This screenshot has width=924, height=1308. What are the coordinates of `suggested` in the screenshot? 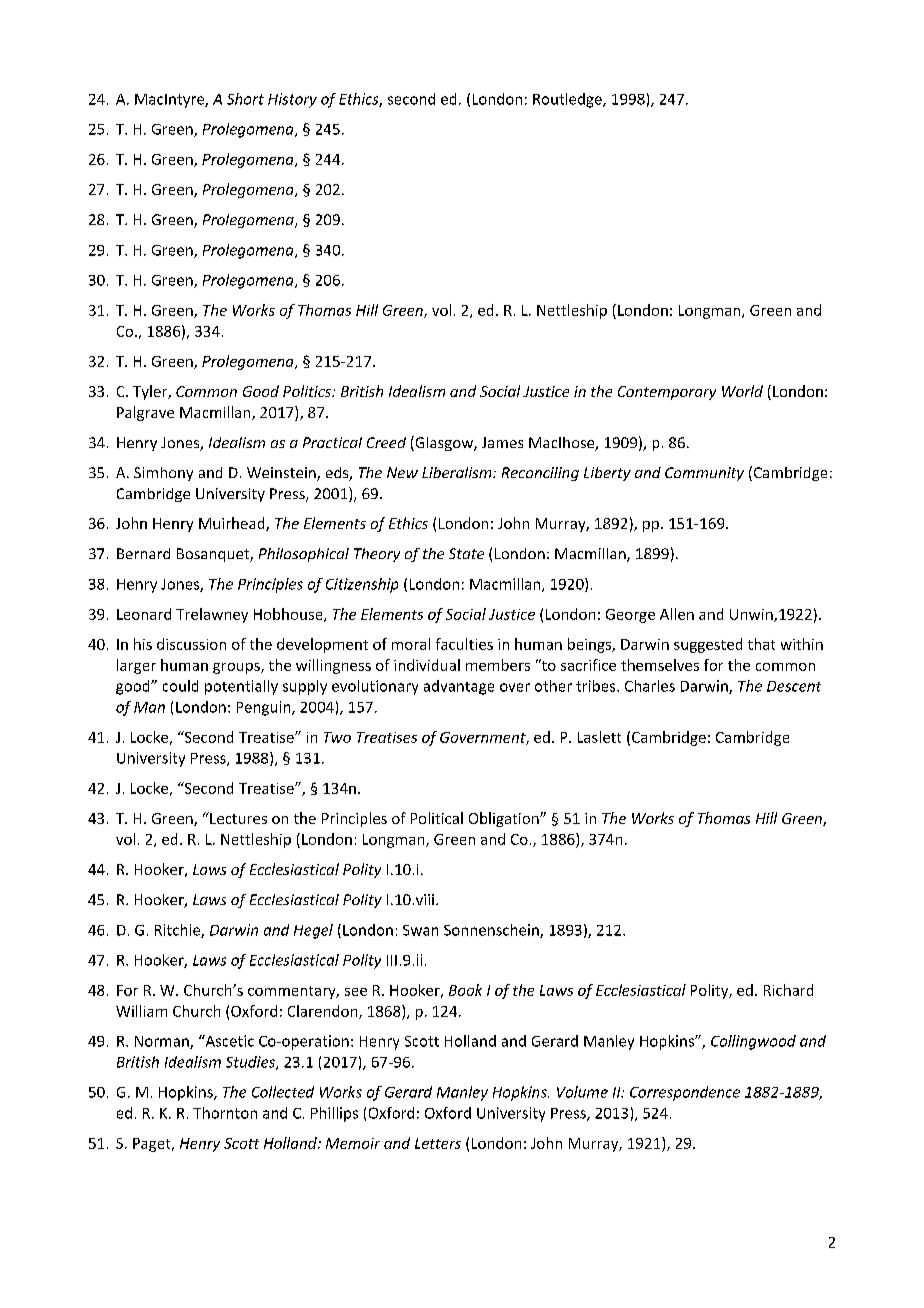 It's located at (708, 645).
